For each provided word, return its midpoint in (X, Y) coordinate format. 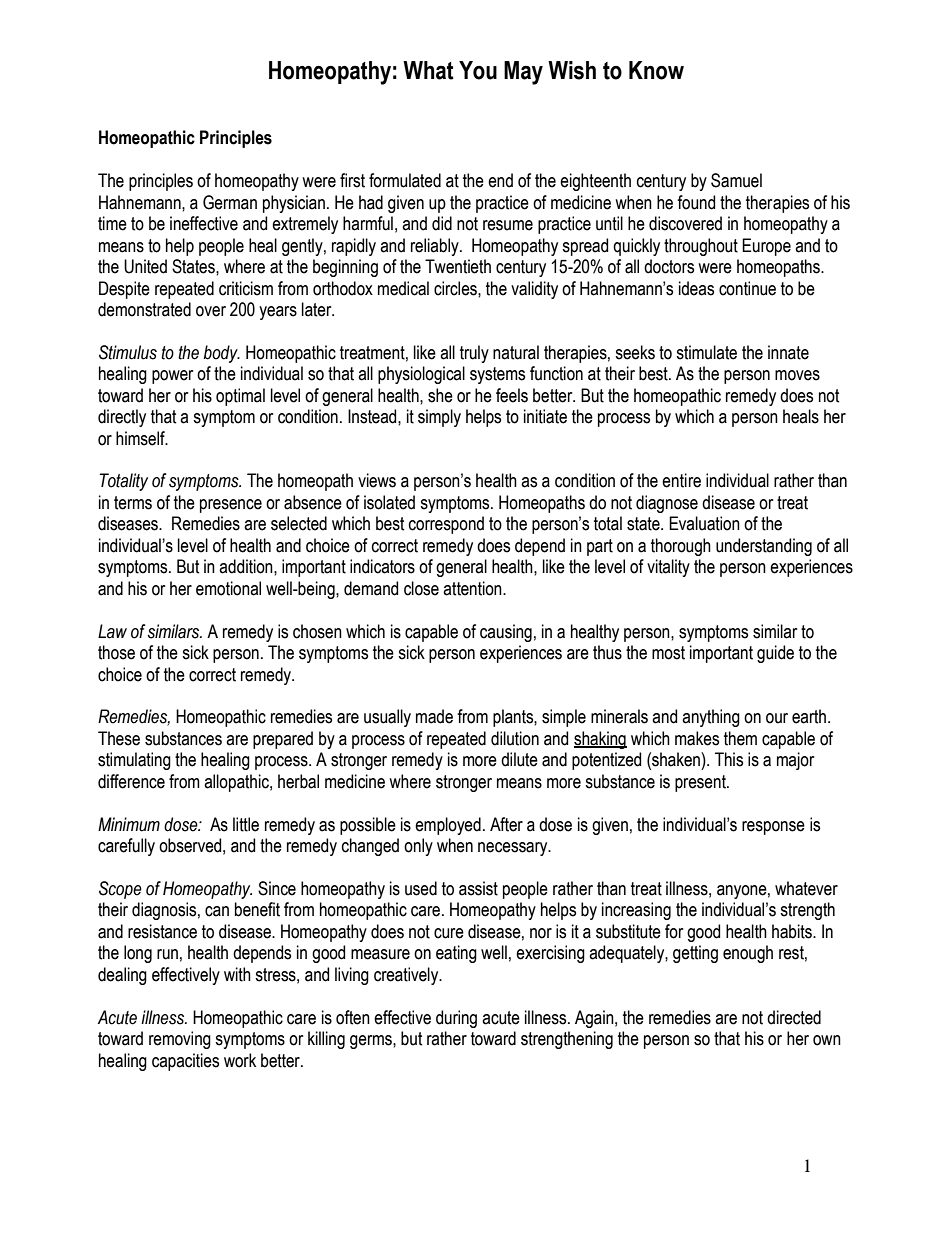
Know (656, 70)
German (230, 202)
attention (473, 588)
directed (794, 1017)
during (456, 1019)
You (478, 70)
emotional (228, 588)
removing (180, 1040)
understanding (764, 547)
